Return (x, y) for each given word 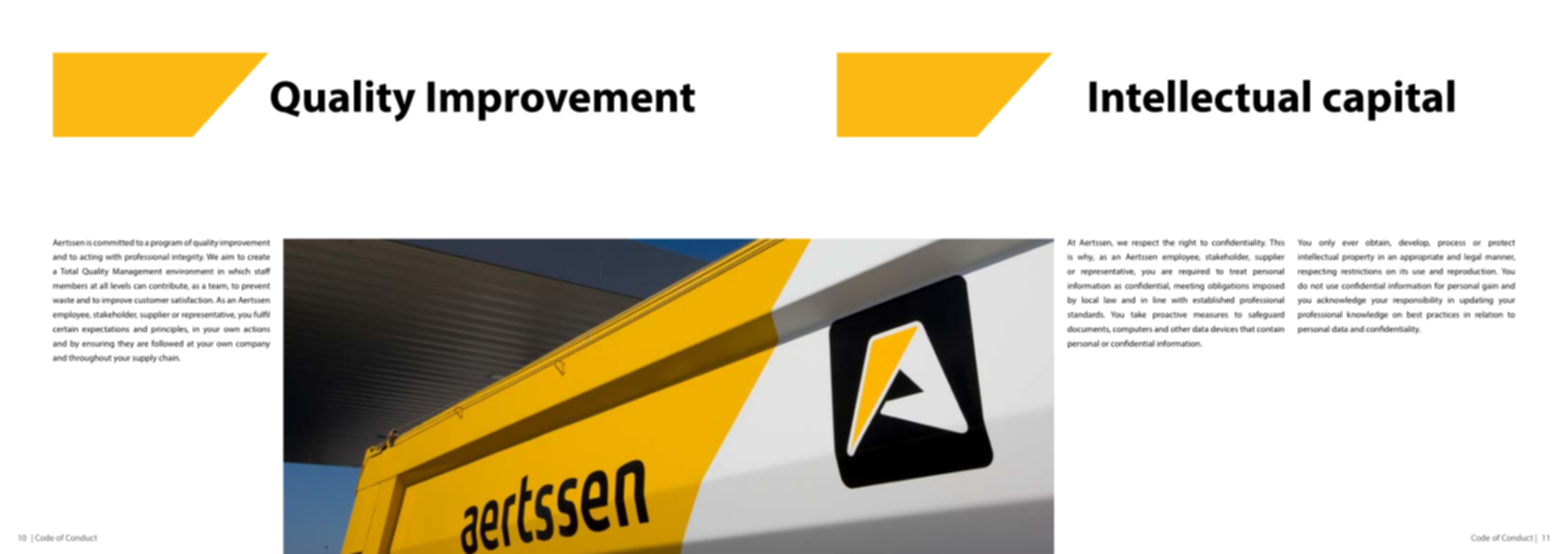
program (166, 244)
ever (1350, 243)
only (1327, 243)
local (1090, 299)
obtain (1378, 243)
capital (1389, 100)
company (253, 345)
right (1187, 243)
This (1277, 242)
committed (113, 242)
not (1317, 286)
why (1086, 257)
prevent (256, 287)
